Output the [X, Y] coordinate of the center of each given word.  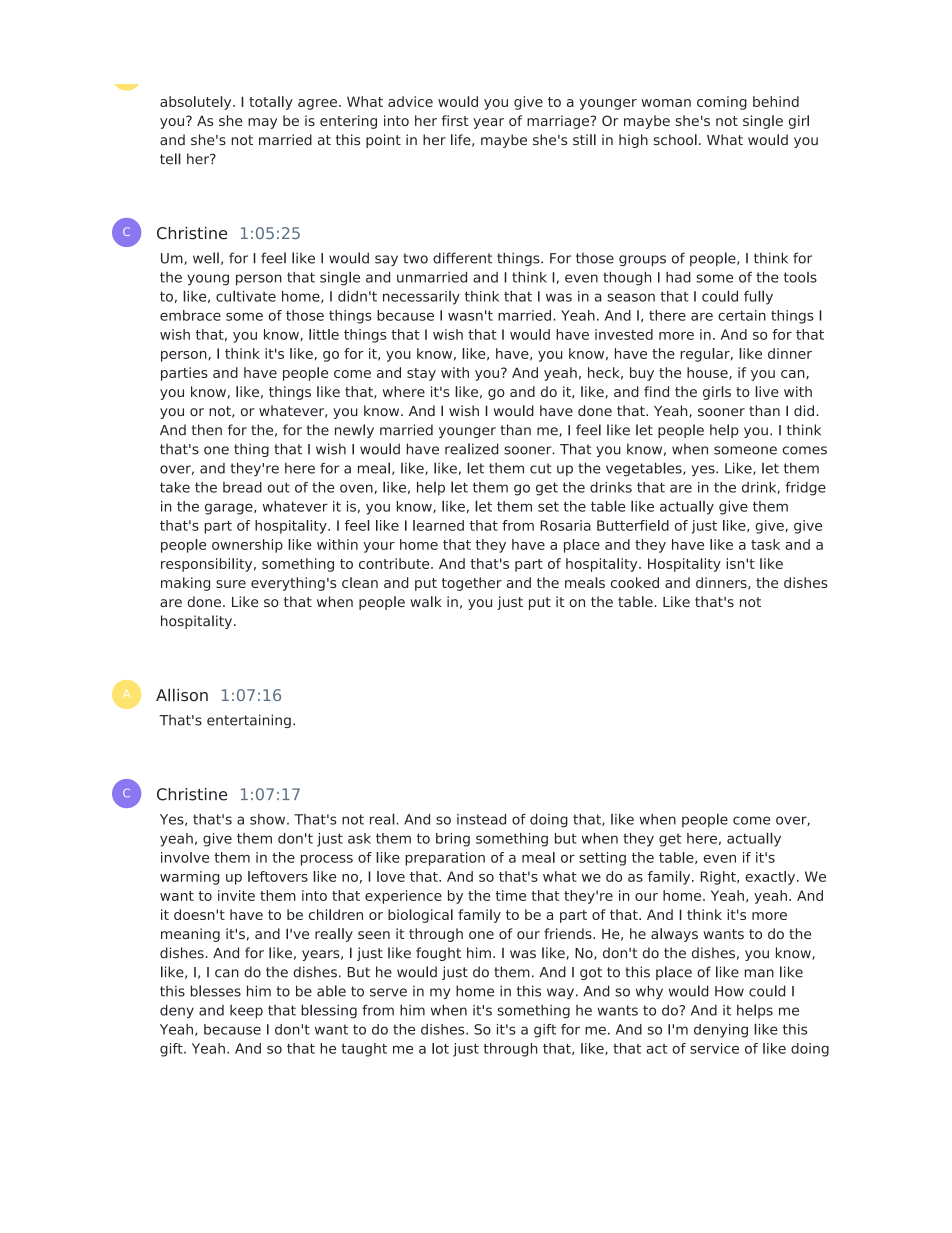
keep [246, 1012]
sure [231, 584]
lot [440, 1048]
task [765, 544]
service [714, 1048]
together [472, 584]
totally [271, 103]
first [455, 120]
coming [722, 103]
